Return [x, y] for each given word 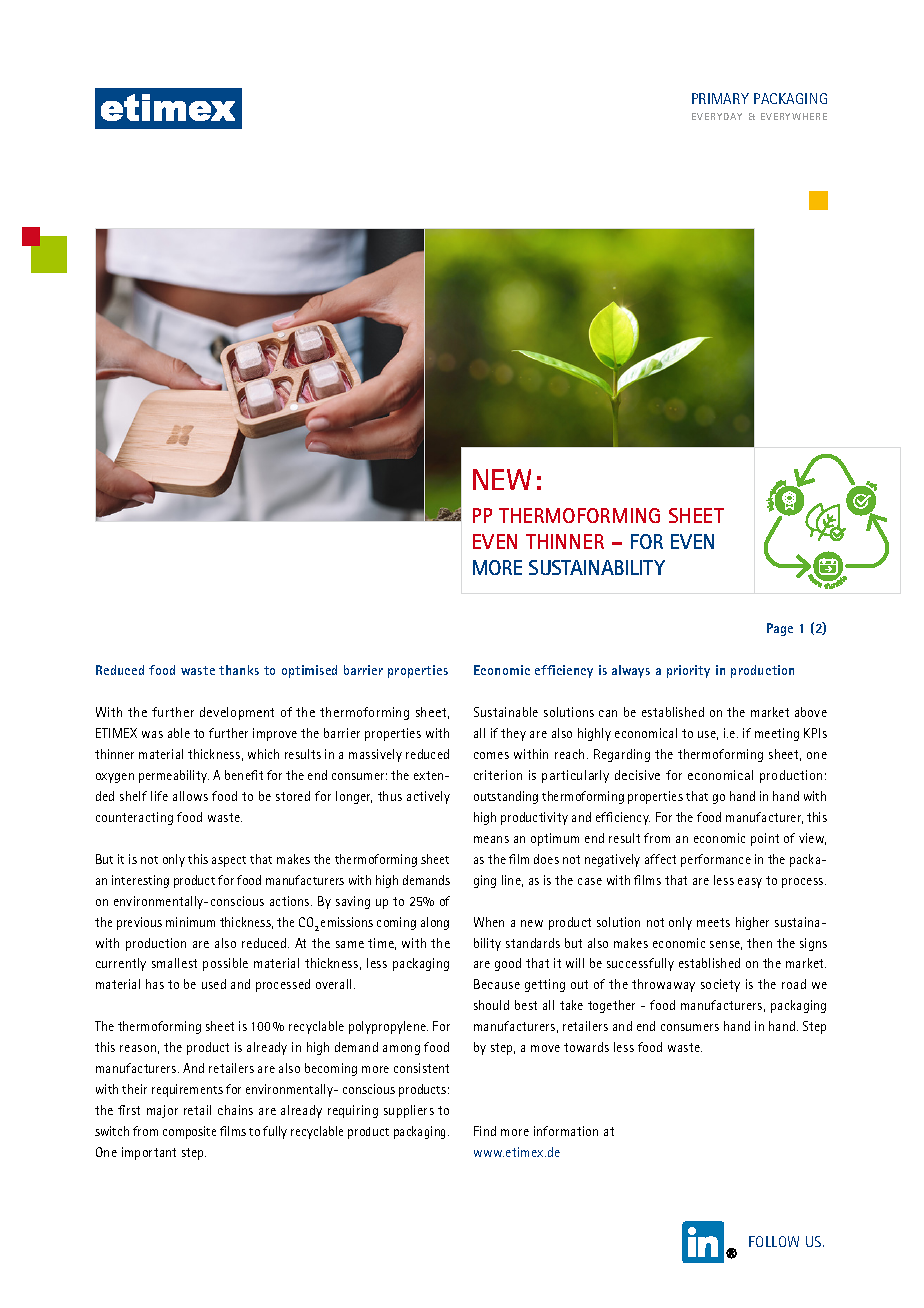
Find [485, 1131]
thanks [239, 670]
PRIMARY [720, 98]
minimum [190, 922]
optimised [309, 671]
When [489, 922]
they [513, 734]
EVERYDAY [717, 116]
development [237, 713]
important [149, 1153]
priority [688, 671]
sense [726, 945]
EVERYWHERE [794, 116]
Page [780, 629]
